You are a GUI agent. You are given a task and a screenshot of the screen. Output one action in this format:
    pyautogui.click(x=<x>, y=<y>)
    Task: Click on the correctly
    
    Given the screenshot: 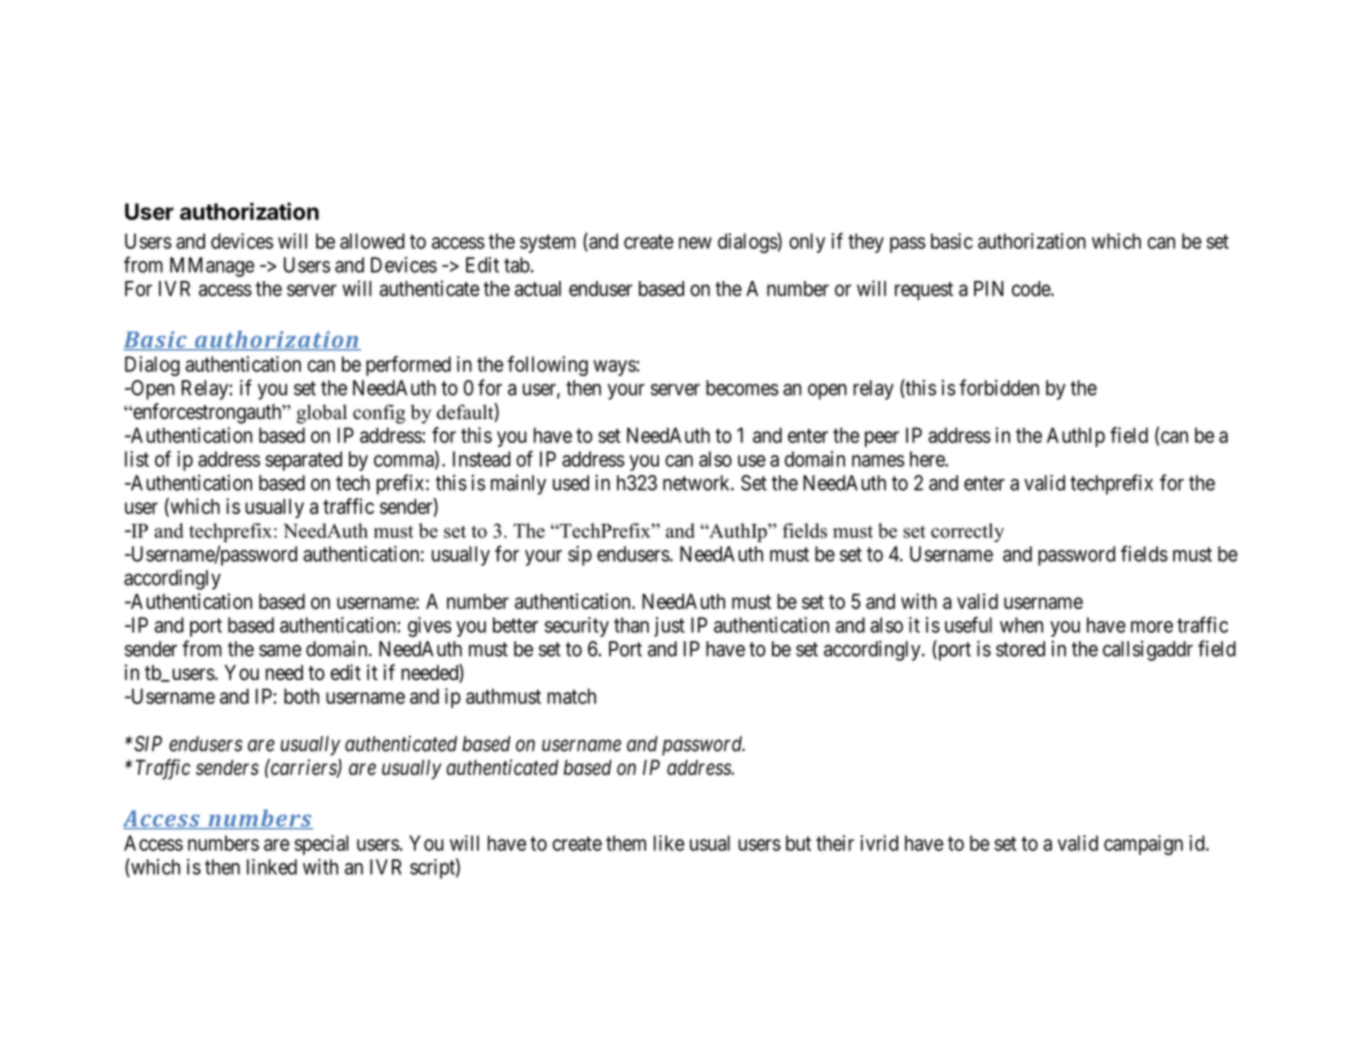 What is the action you would take?
    pyautogui.click(x=967, y=532)
